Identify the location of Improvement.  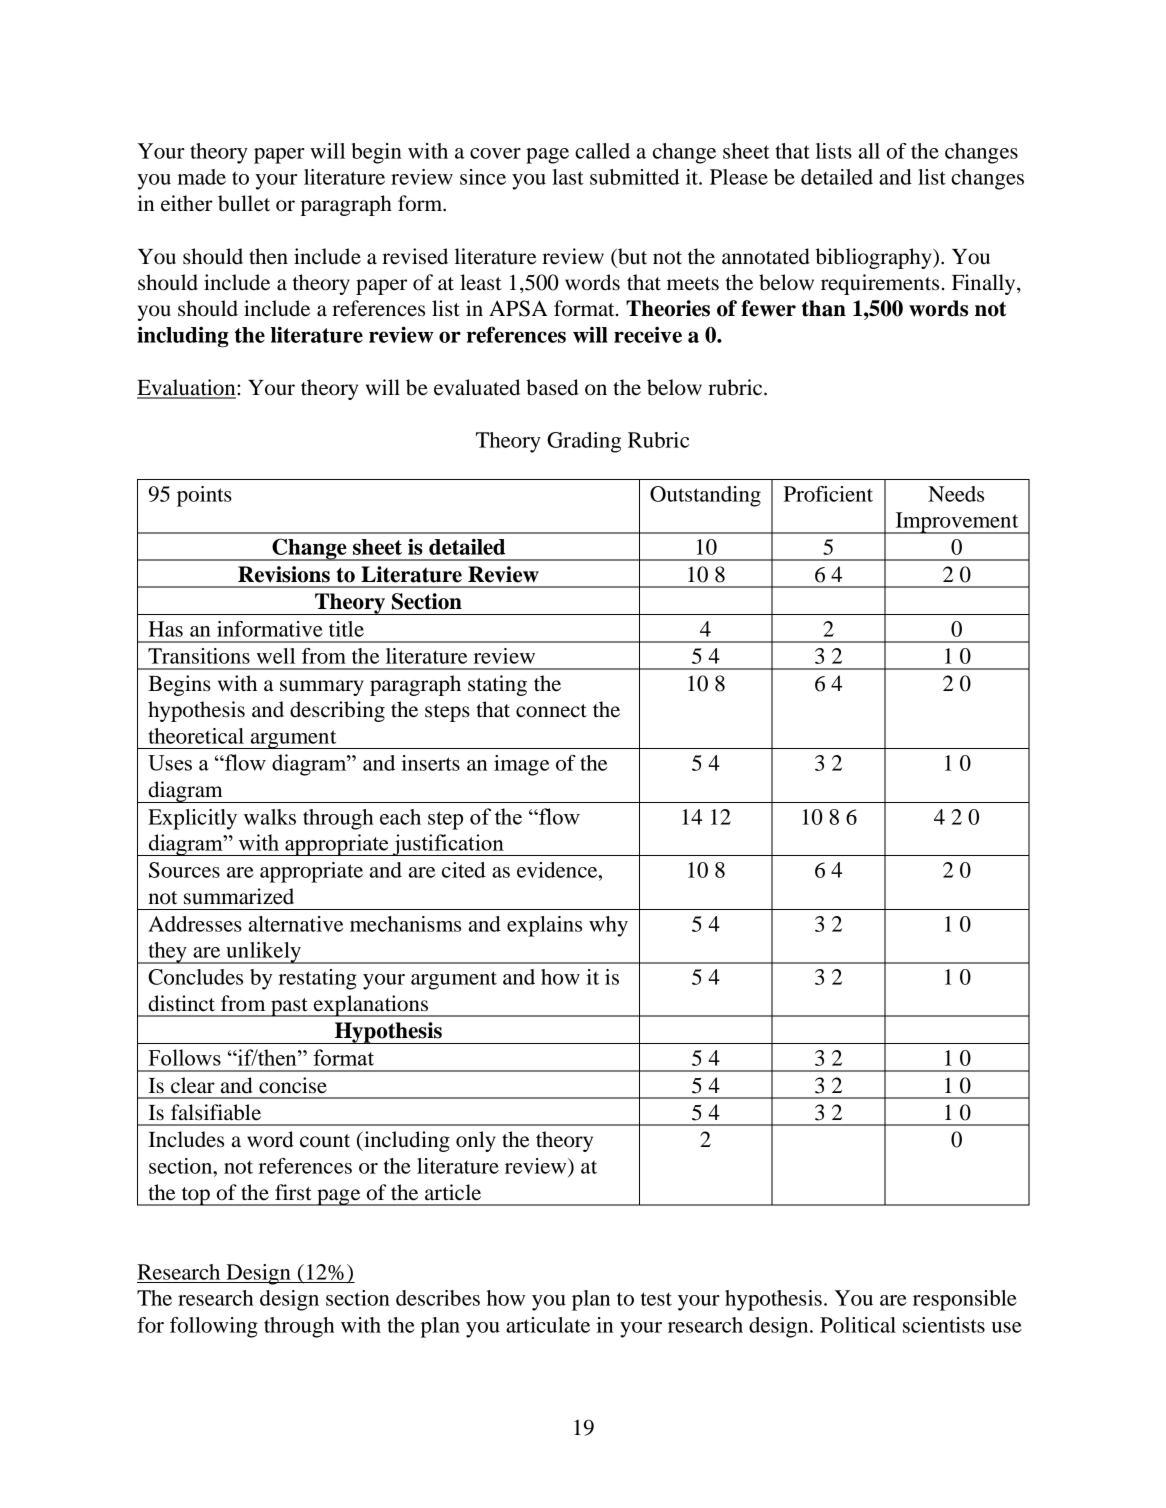
(957, 523).
